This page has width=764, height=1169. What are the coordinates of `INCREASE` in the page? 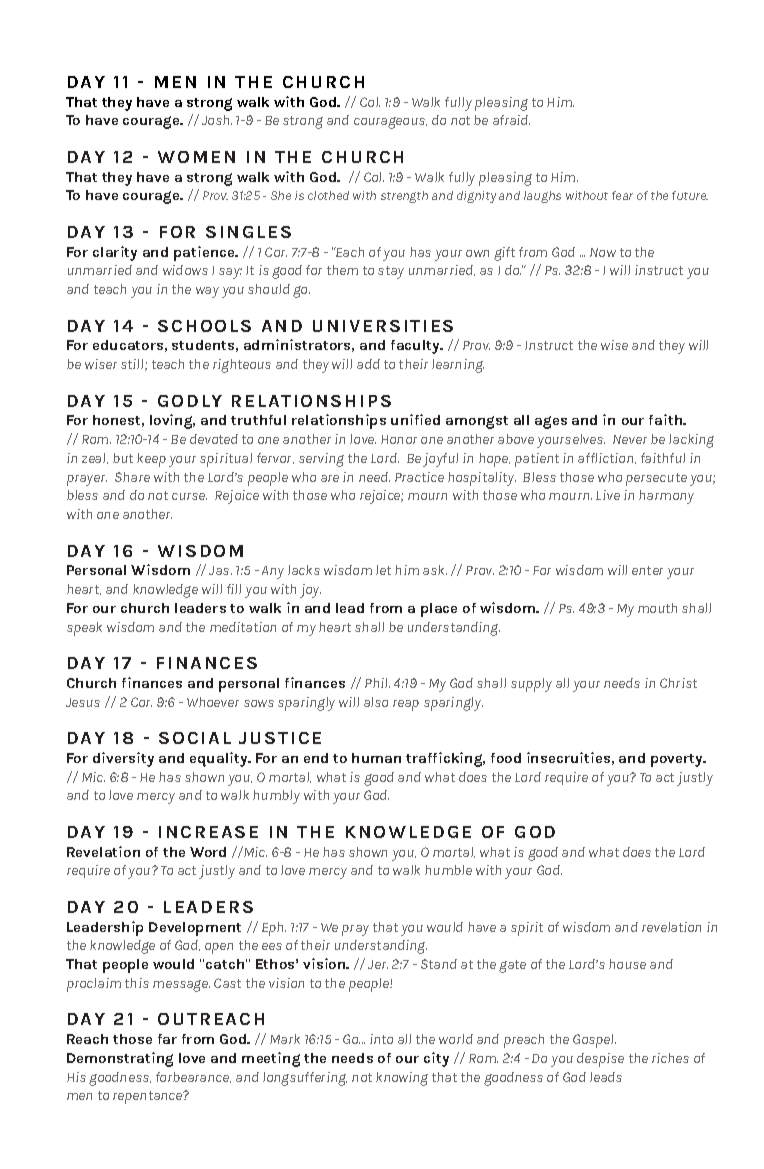 It's located at (208, 832).
